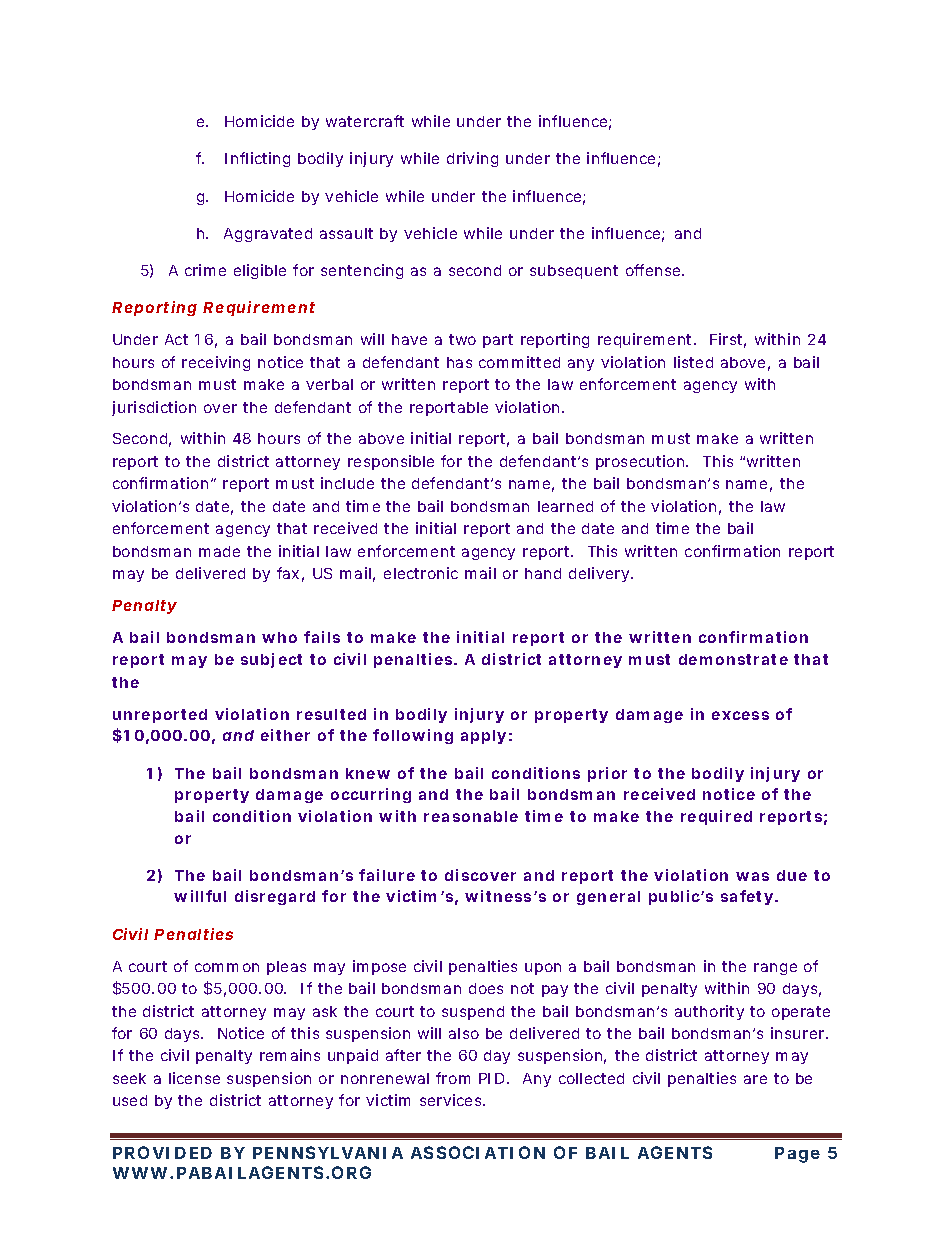  What do you see at coordinates (726, 339) in the screenshot?
I see `First` at bounding box center [726, 339].
